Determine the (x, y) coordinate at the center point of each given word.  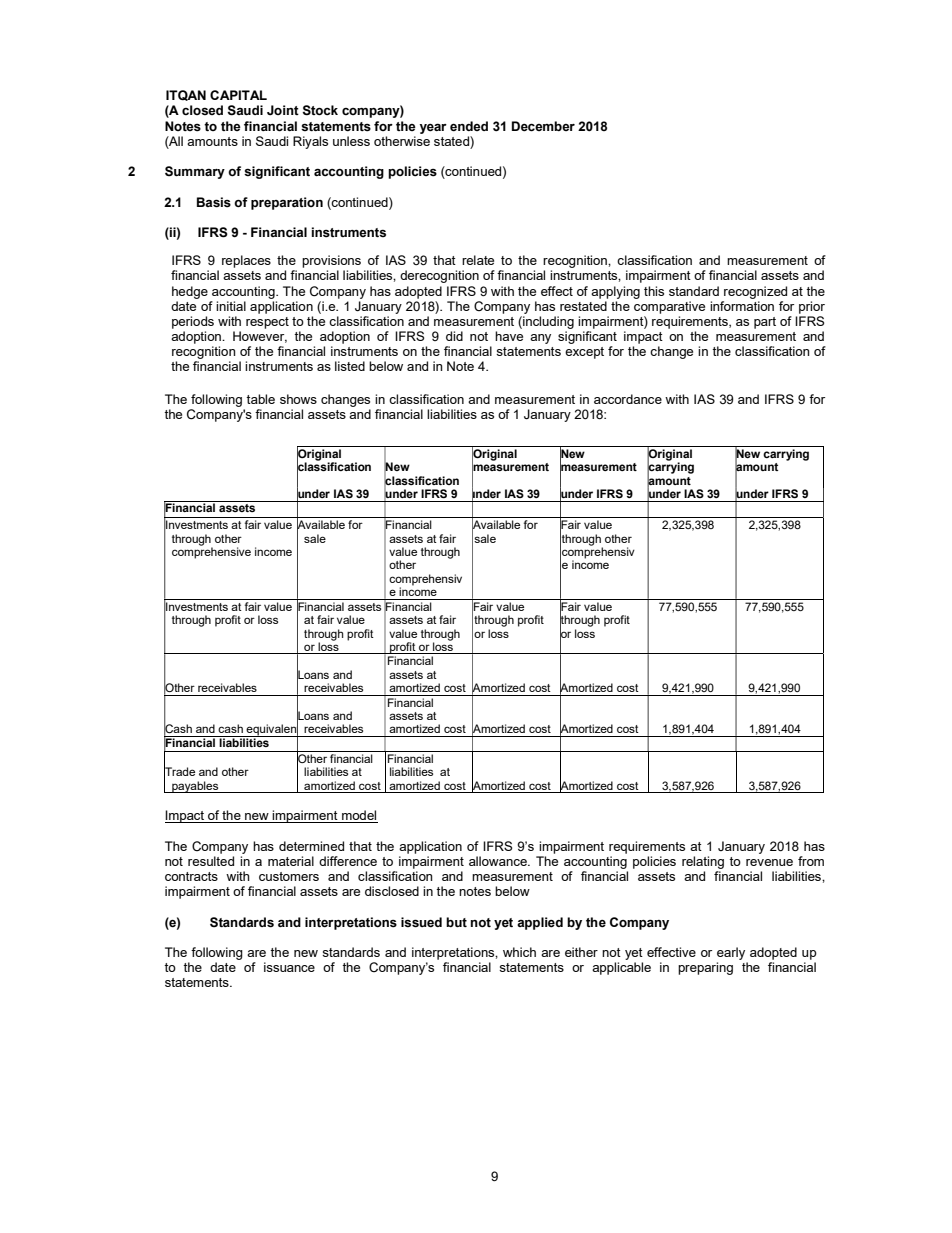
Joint (283, 110)
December (543, 126)
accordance (628, 399)
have (509, 336)
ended (469, 126)
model (359, 816)
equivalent (273, 730)
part (765, 323)
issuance (289, 967)
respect (267, 323)
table (260, 399)
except (584, 353)
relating (703, 862)
